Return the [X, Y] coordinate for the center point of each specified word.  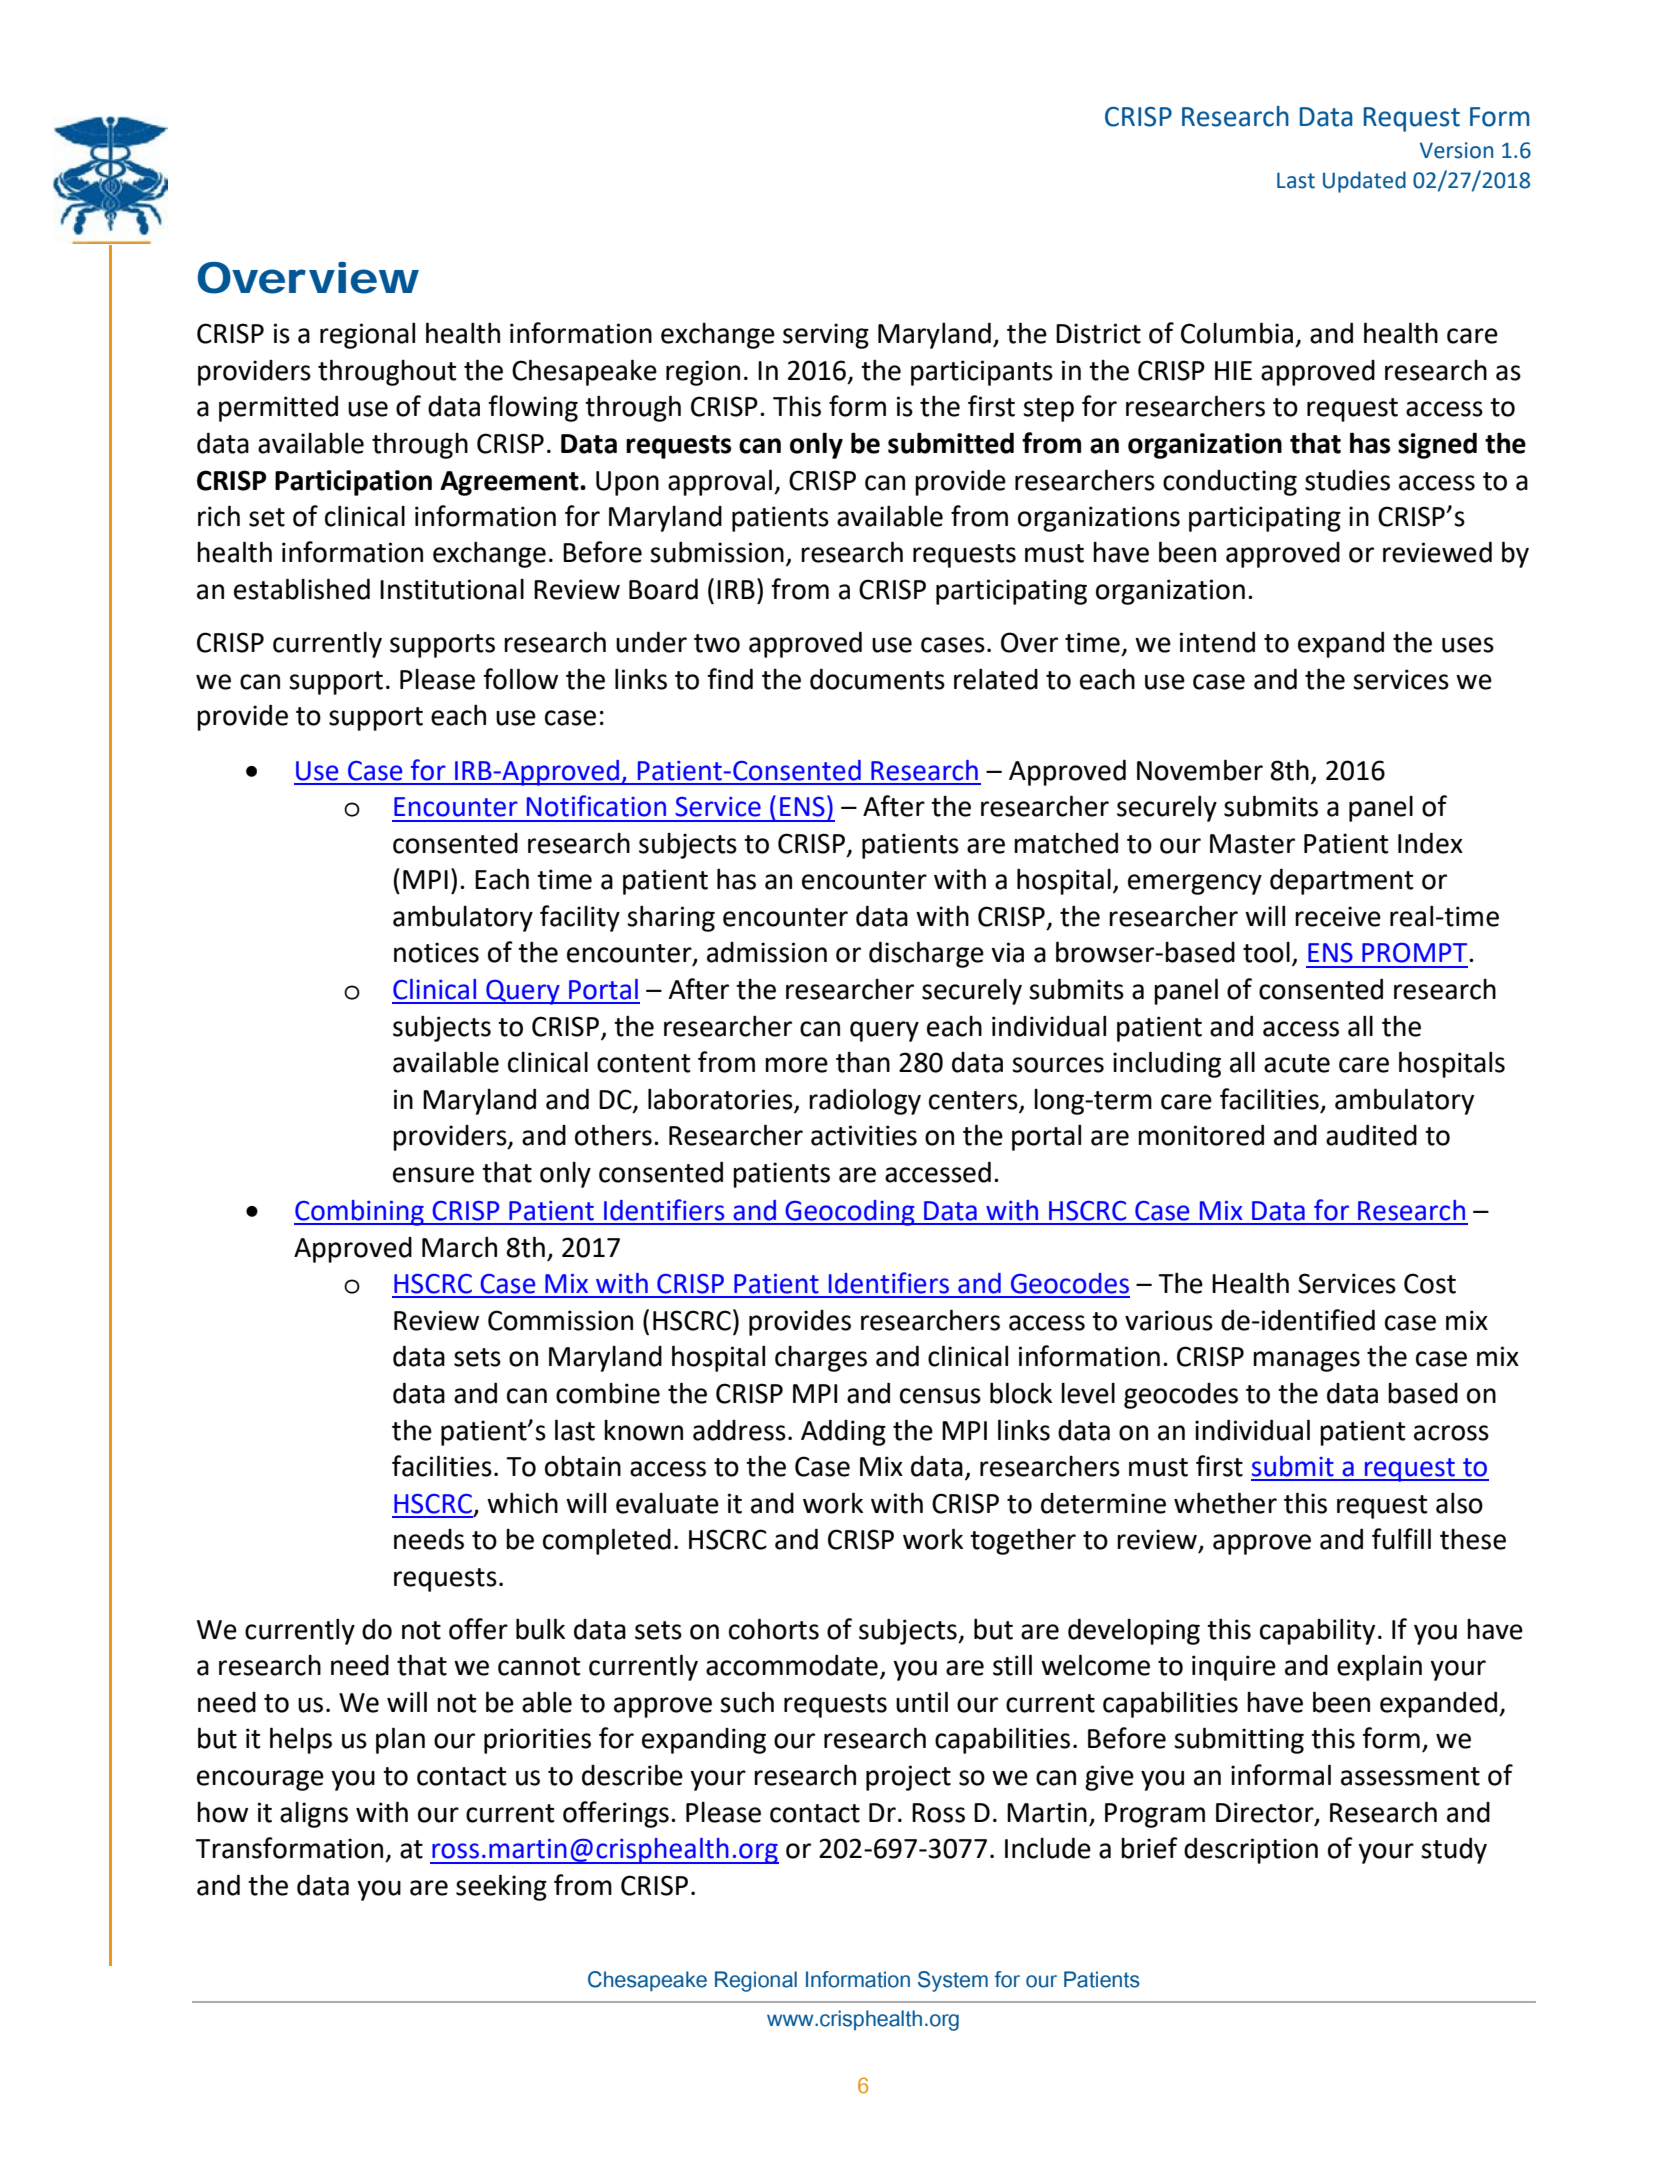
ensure [433, 1175]
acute [1297, 1063]
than [863, 1062]
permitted [278, 408]
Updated [1364, 182]
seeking [501, 1887]
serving [826, 336]
